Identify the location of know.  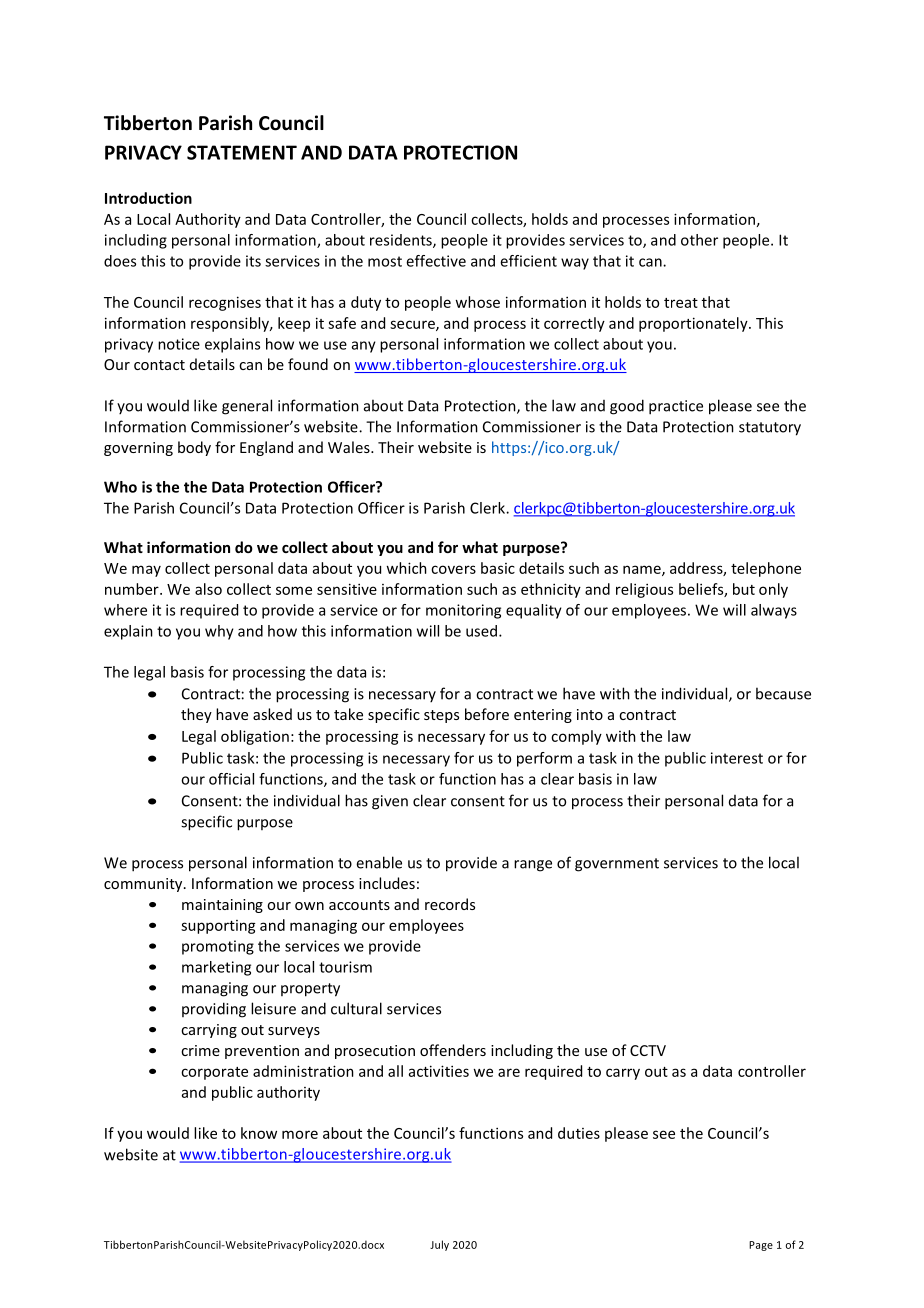
(259, 1133).
